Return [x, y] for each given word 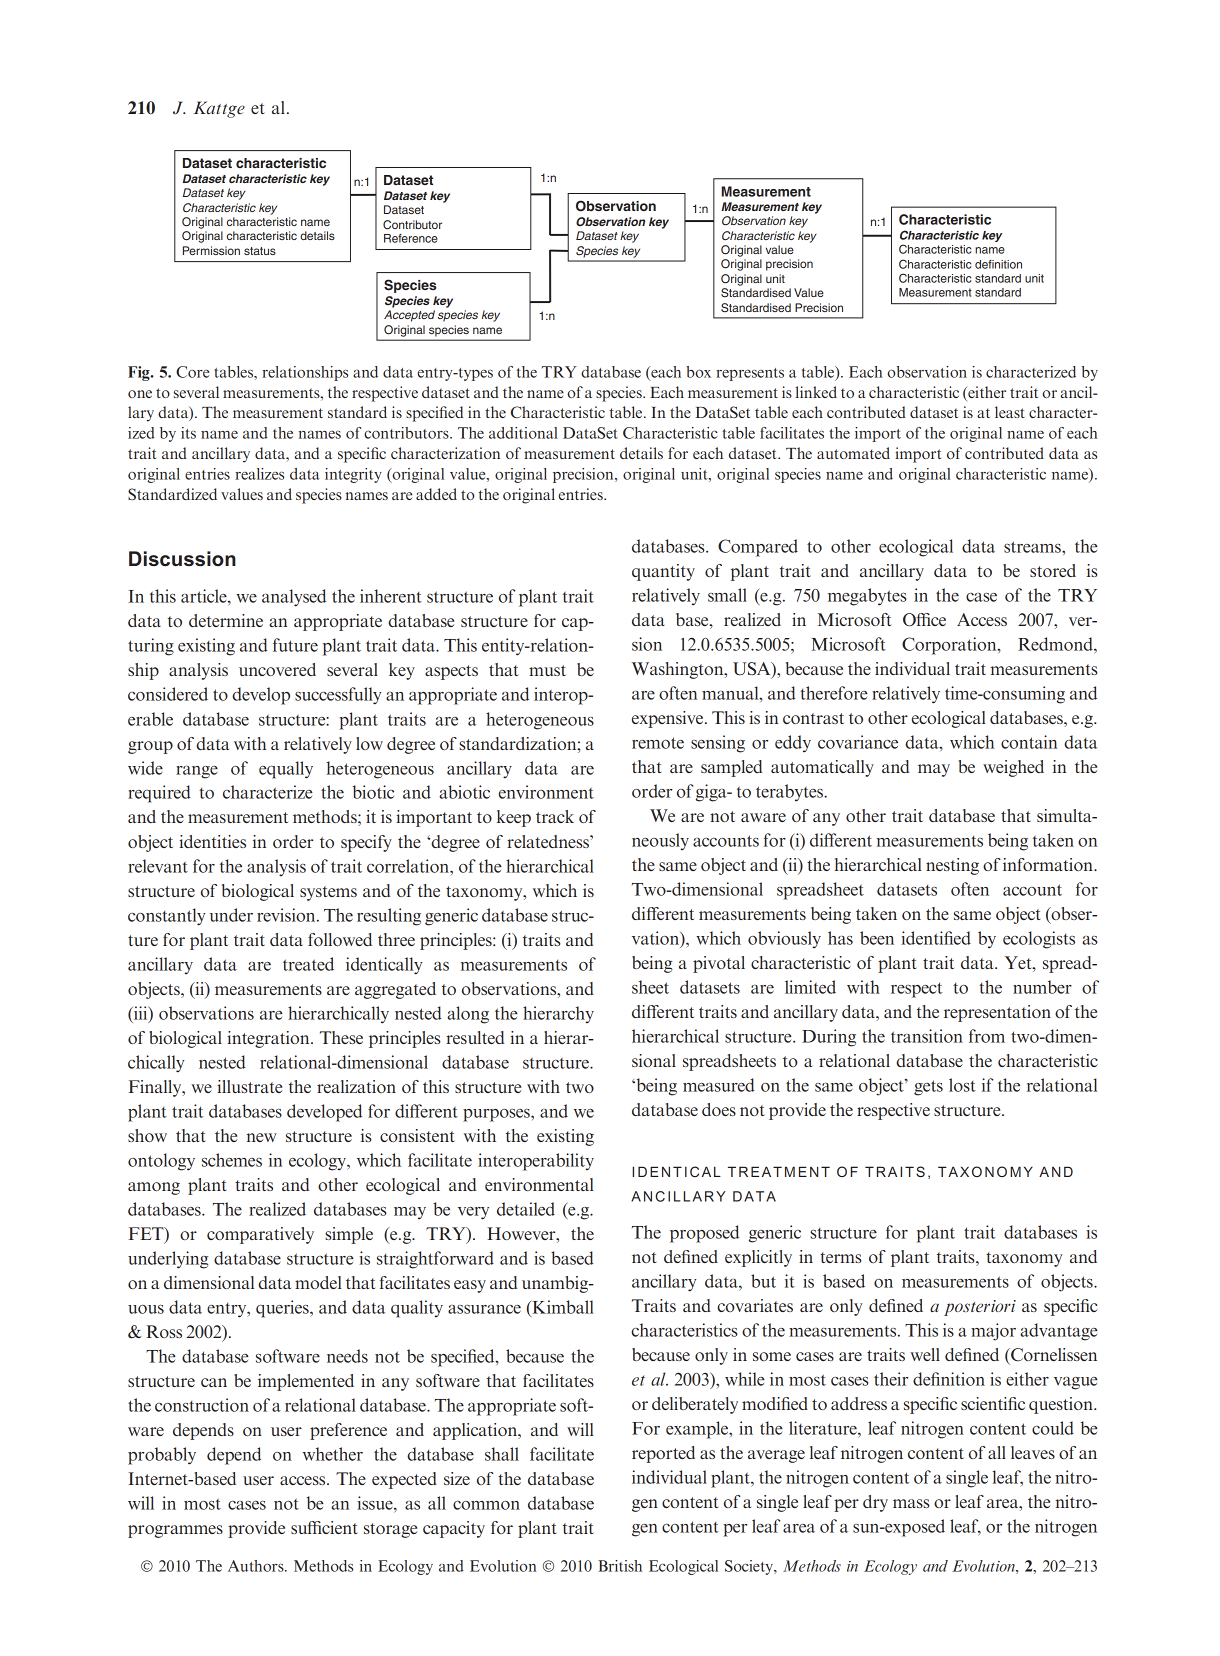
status [260, 251]
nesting [952, 866]
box [698, 372]
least [1010, 412]
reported [663, 1454]
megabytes [867, 597]
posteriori [980, 1308]
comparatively [260, 1235]
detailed [526, 1209]
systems [328, 893]
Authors [257, 1566]
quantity [663, 572]
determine [226, 620]
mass [911, 1503]
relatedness [549, 841]
